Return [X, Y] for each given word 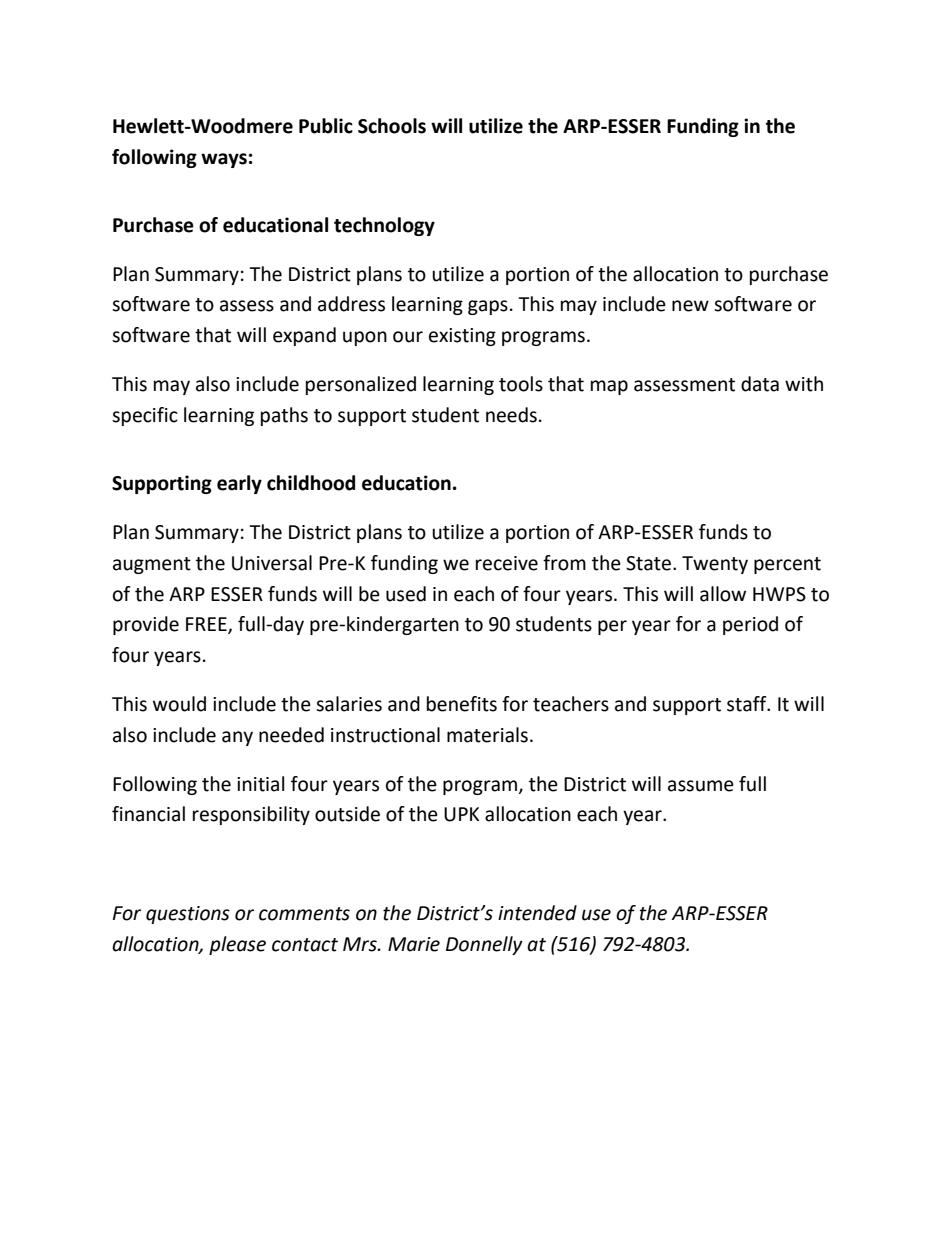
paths [284, 416]
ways [224, 160]
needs [511, 415]
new [690, 306]
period [750, 625]
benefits [462, 704]
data [760, 384]
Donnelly [484, 945]
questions [188, 915]
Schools [392, 126]
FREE [207, 625]
